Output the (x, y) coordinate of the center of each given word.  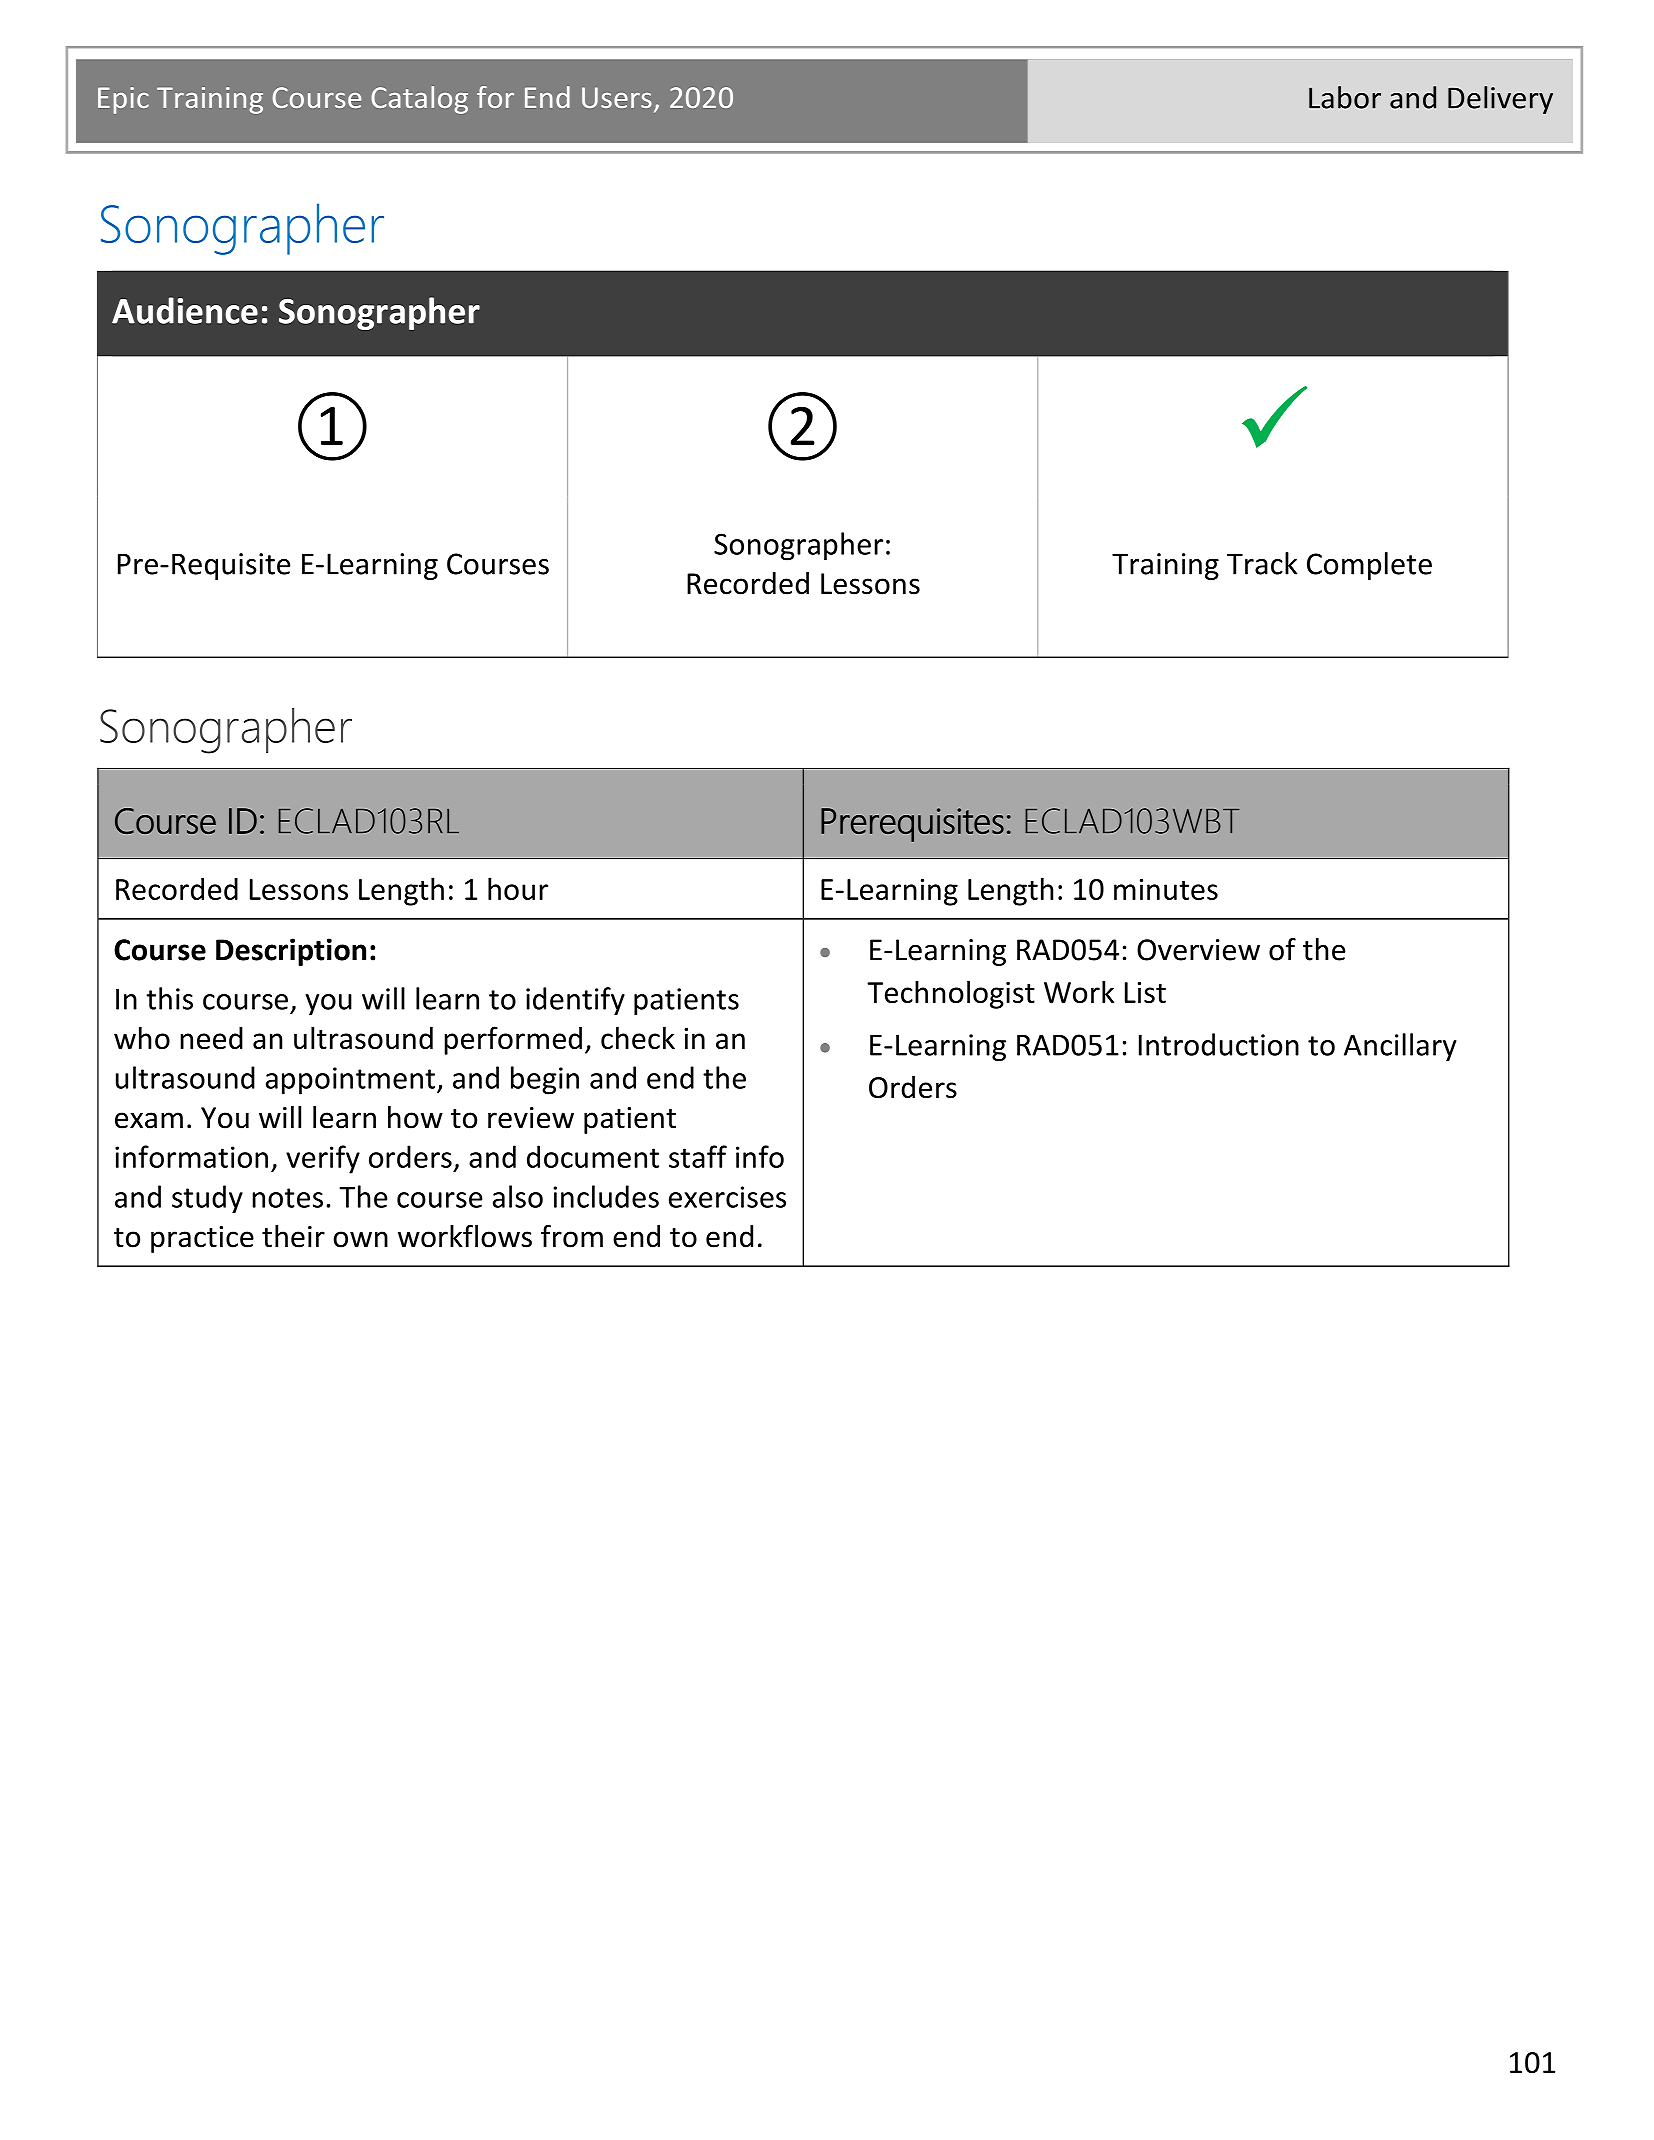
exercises (727, 1197)
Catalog (419, 100)
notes (287, 1198)
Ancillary (1400, 1047)
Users (617, 97)
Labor (1345, 97)
